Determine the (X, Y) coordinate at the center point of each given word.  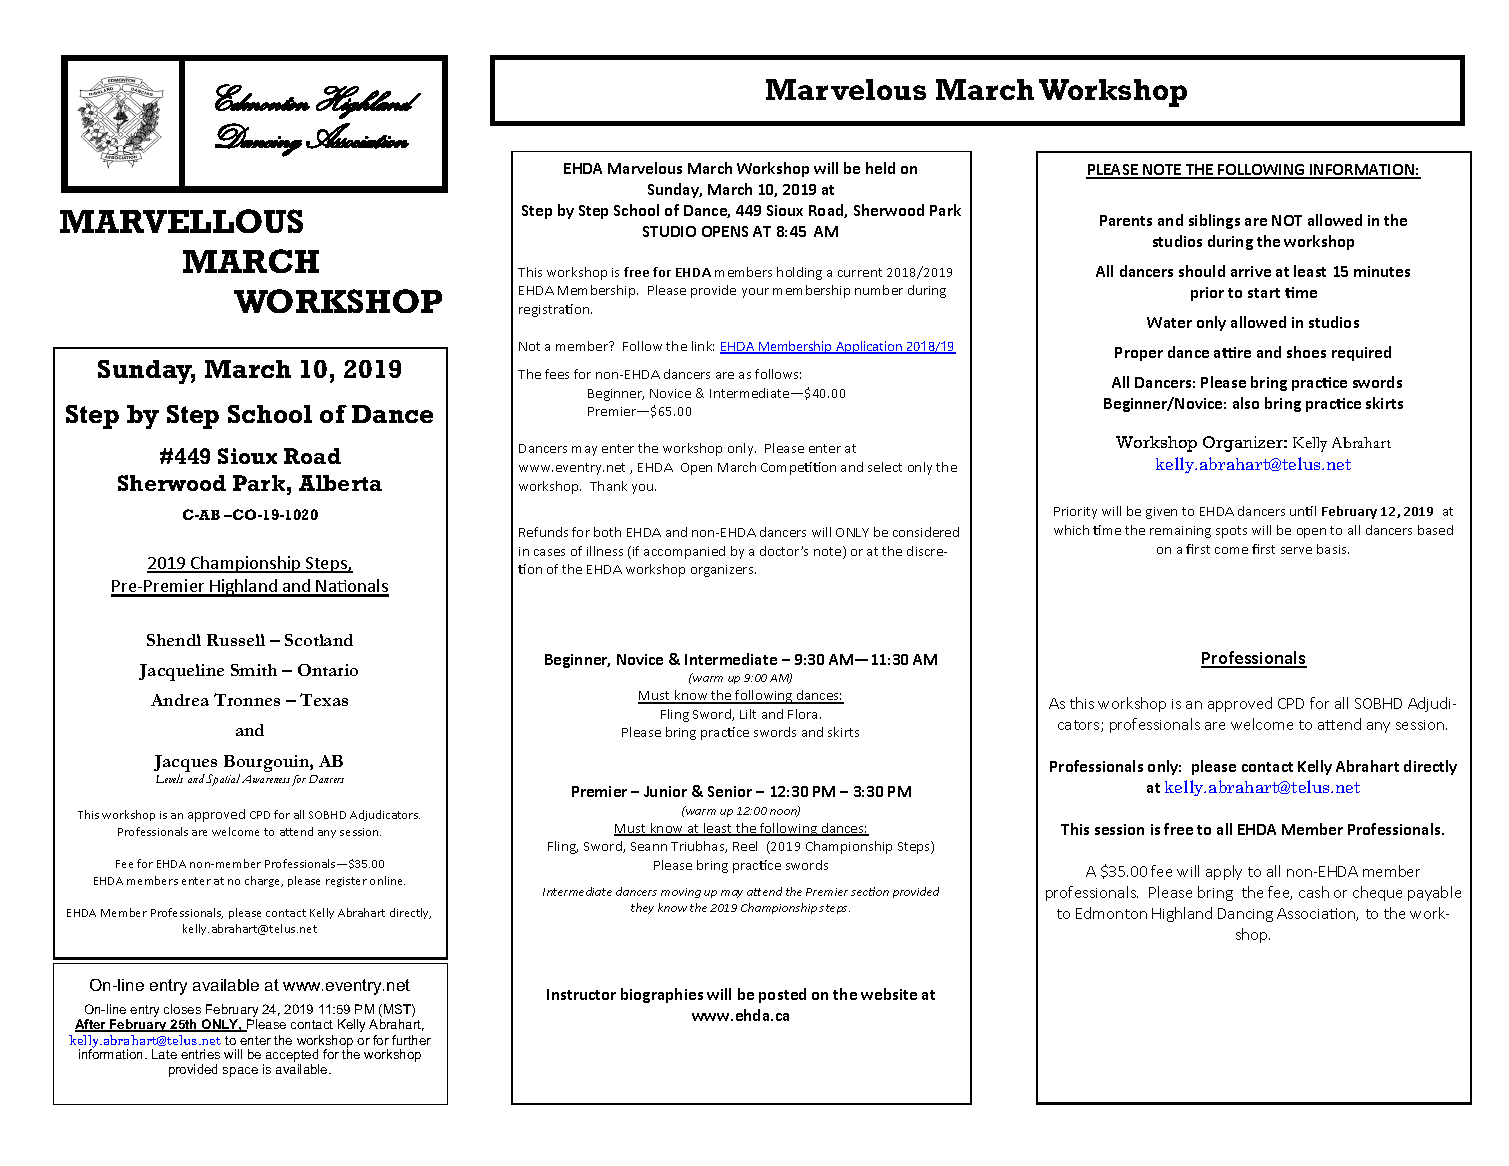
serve (1296, 550)
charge (264, 881)
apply (1224, 872)
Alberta (340, 483)
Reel (745, 846)
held (880, 168)
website (889, 994)
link (703, 346)
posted (782, 995)
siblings (1214, 221)
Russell (236, 640)
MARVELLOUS (181, 221)
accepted (292, 1057)
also (1246, 403)
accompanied (684, 552)
